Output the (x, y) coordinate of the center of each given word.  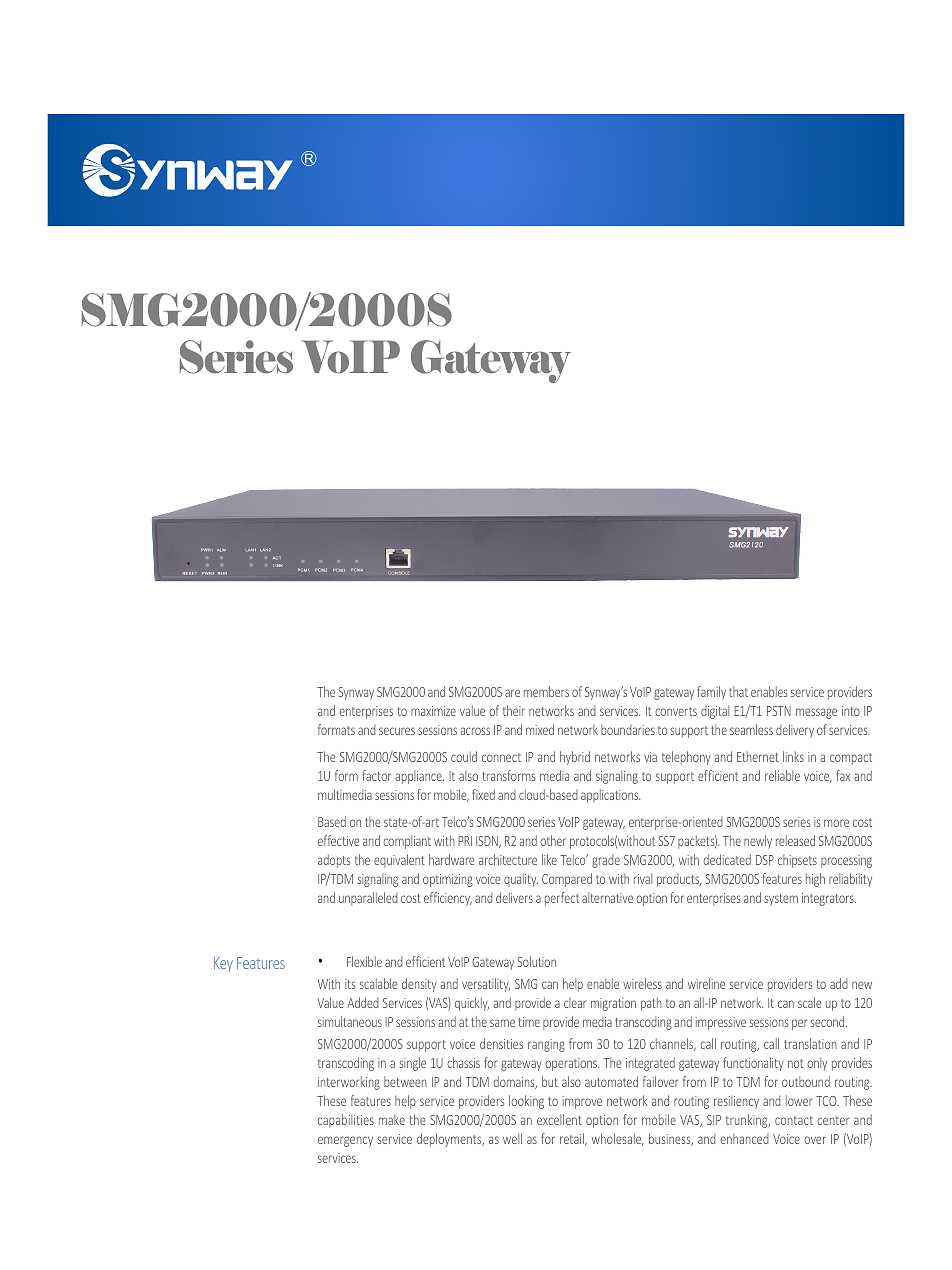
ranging (546, 1045)
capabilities (346, 1121)
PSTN (779, 711)
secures (397, 731)
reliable (782, 775)
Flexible (364, 961)
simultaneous (350, 1021)
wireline (706, 983)
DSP (765, 860)
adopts (334, 861)
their (514, 710)
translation (810, 1043)
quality (521, 880)
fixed (483, 794)
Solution (537, 961)
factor (377, 775)
